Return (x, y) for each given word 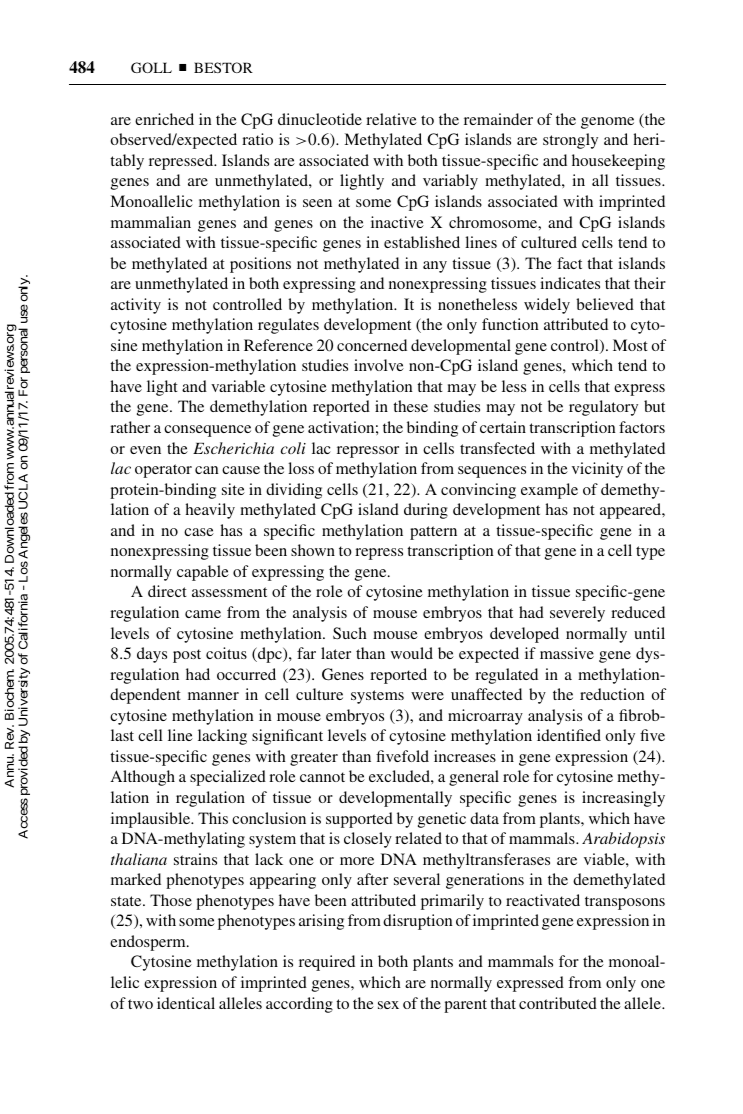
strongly (570, 141)
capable (203, 573)
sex (388, 1005)
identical (186, 1003)
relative (391, 119)
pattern (433, 533)
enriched (164, 119)
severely (577, 614)
